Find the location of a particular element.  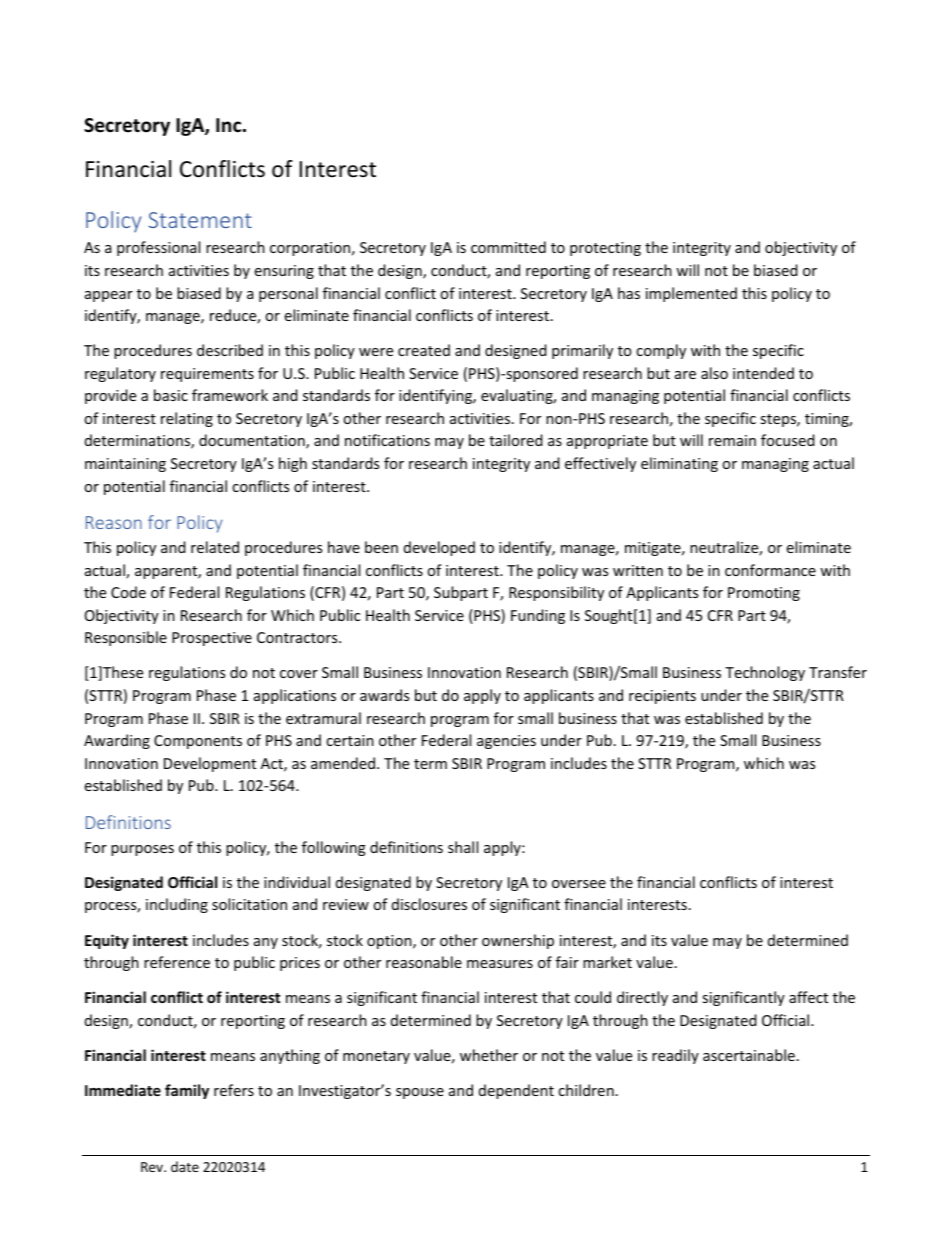

readily is located at coordinates (675, 1056).
